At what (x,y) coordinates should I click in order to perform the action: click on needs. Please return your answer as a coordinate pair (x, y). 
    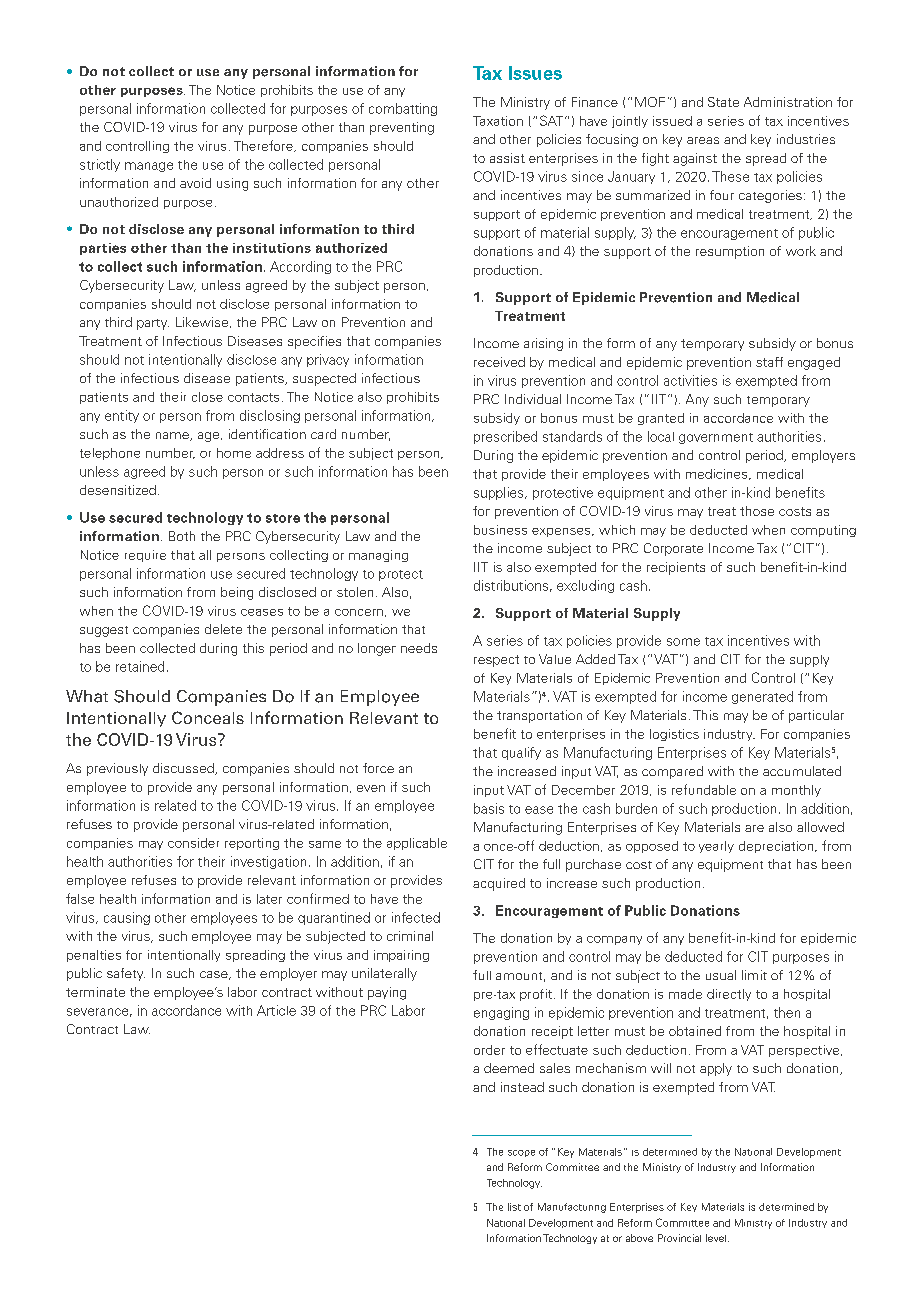
    Looking at the image, I should click on (419, 648).
